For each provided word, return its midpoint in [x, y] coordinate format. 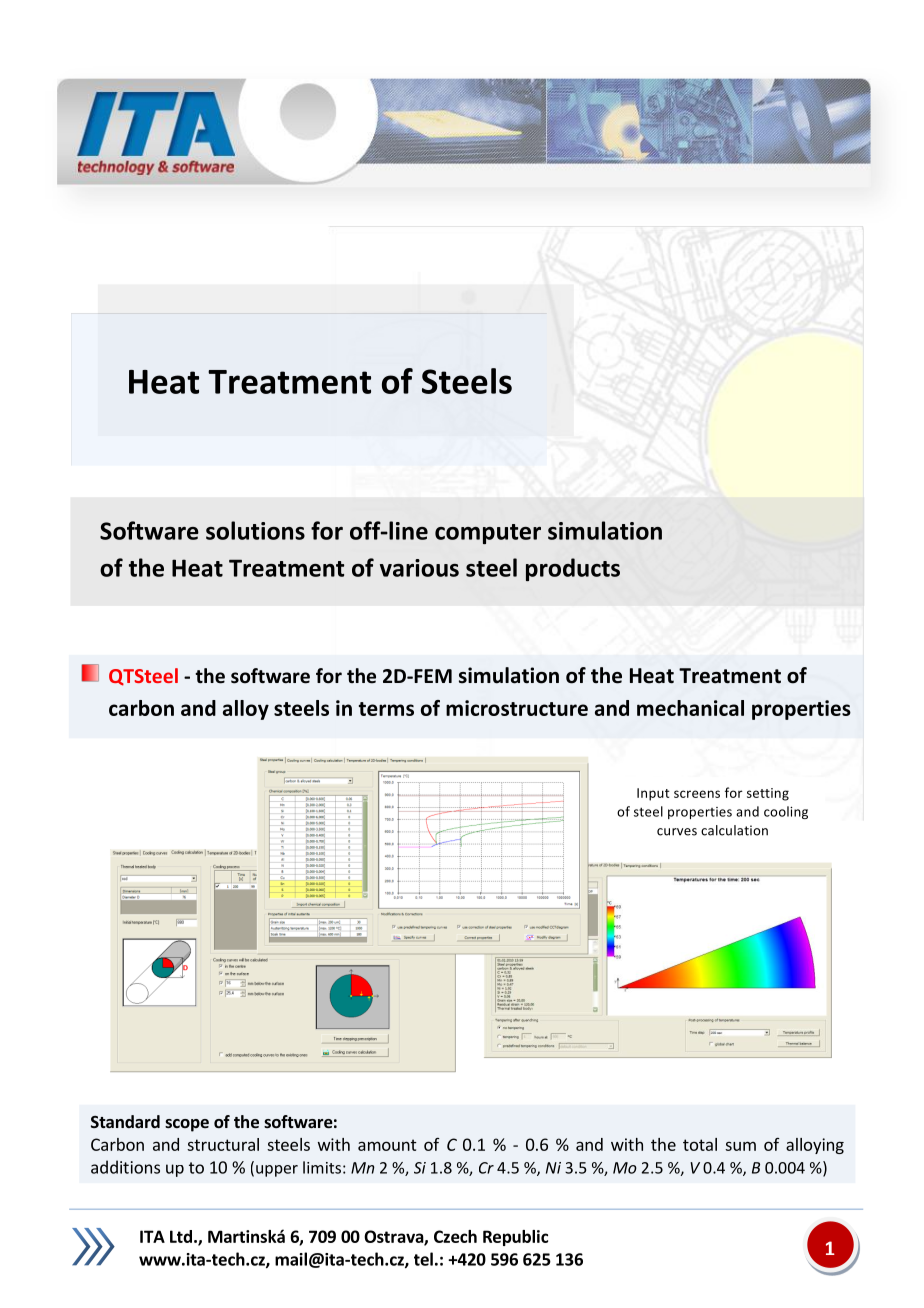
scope [187, 1125]
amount [387, 1145]
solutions [255, 530]
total [700, 1144]
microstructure [517, 708]
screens [697, 794]
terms [386, 709]
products [573, 569]
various [419, 568]
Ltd [181, 1236]
